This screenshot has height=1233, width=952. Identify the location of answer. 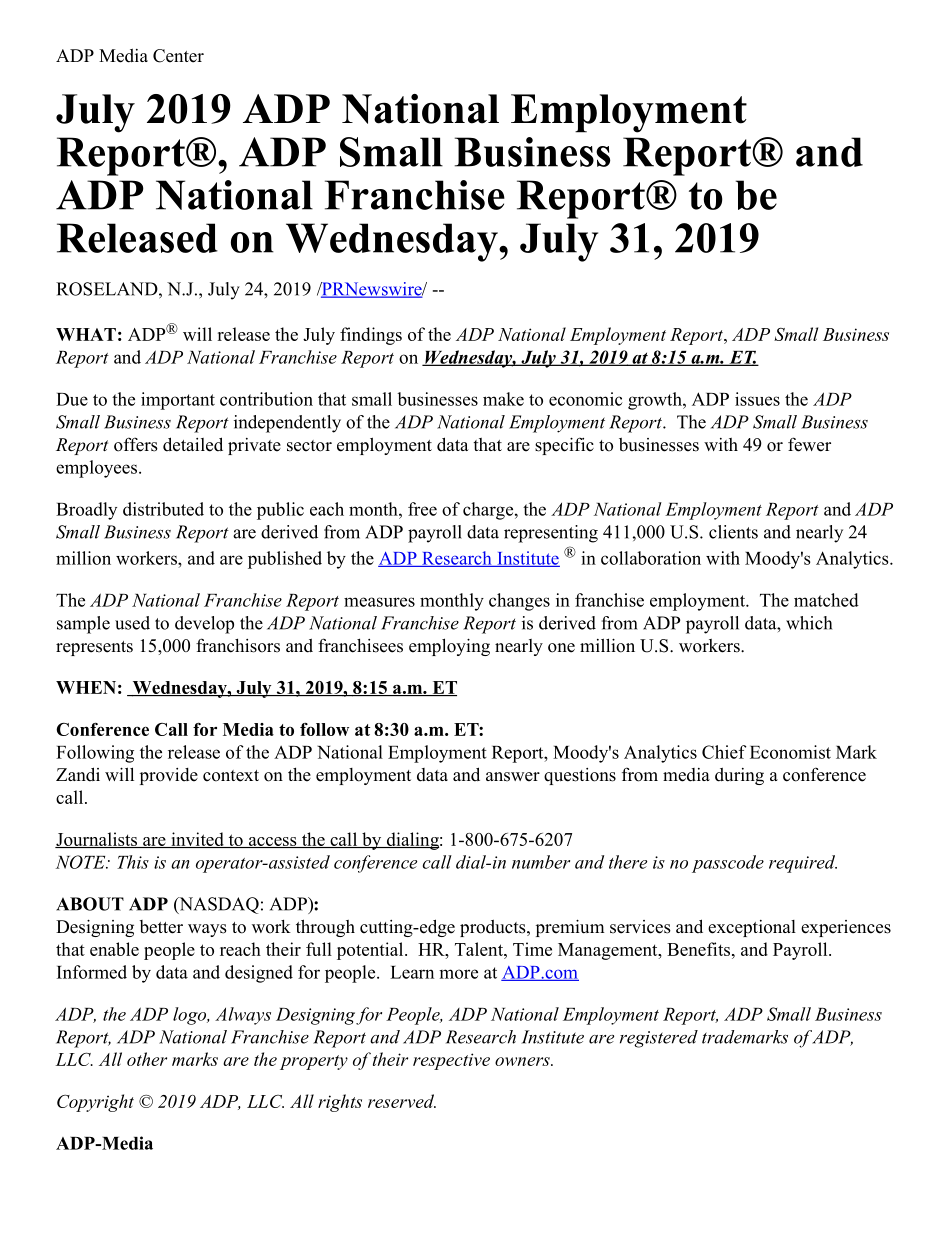
(513, 777).
